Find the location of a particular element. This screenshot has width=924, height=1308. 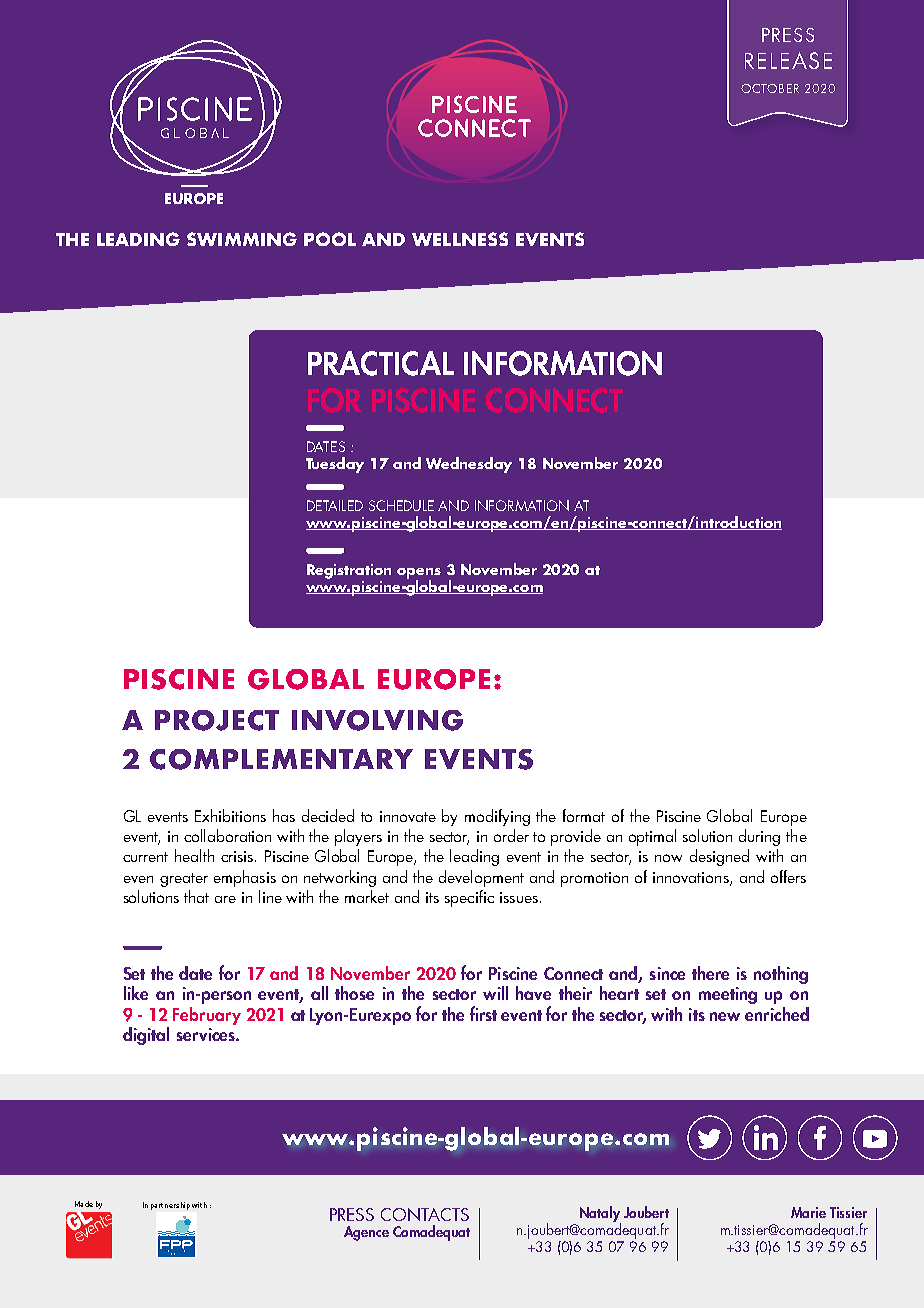

WELLNESS is located at coordinates (460, 239).
